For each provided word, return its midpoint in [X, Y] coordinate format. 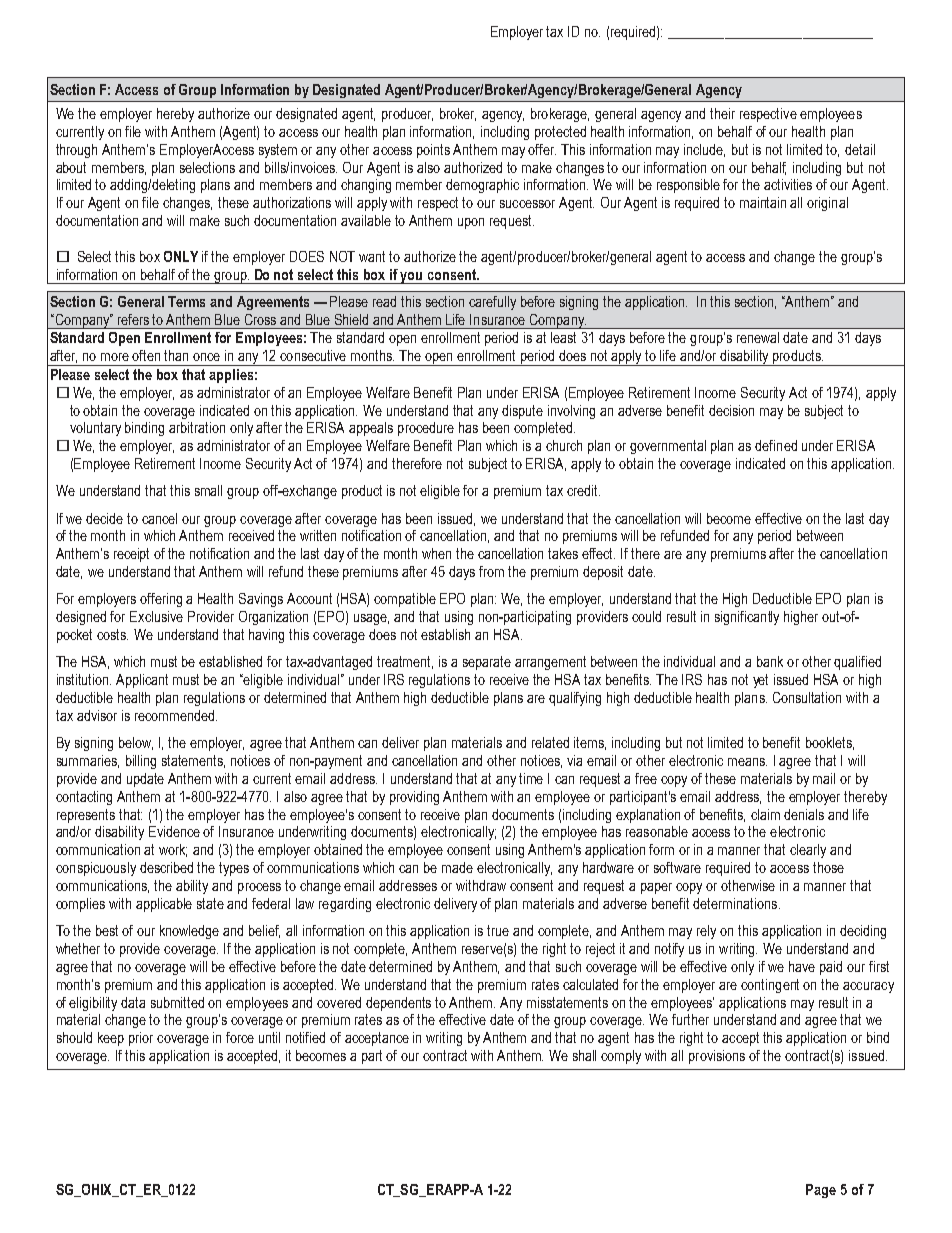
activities [788, 184]
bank [770, 661]
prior [141, 1039]
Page [821, 1191]
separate [487, 663]
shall [584, 1055]
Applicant [142, 681]
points [433, 151]
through [76, 151]
